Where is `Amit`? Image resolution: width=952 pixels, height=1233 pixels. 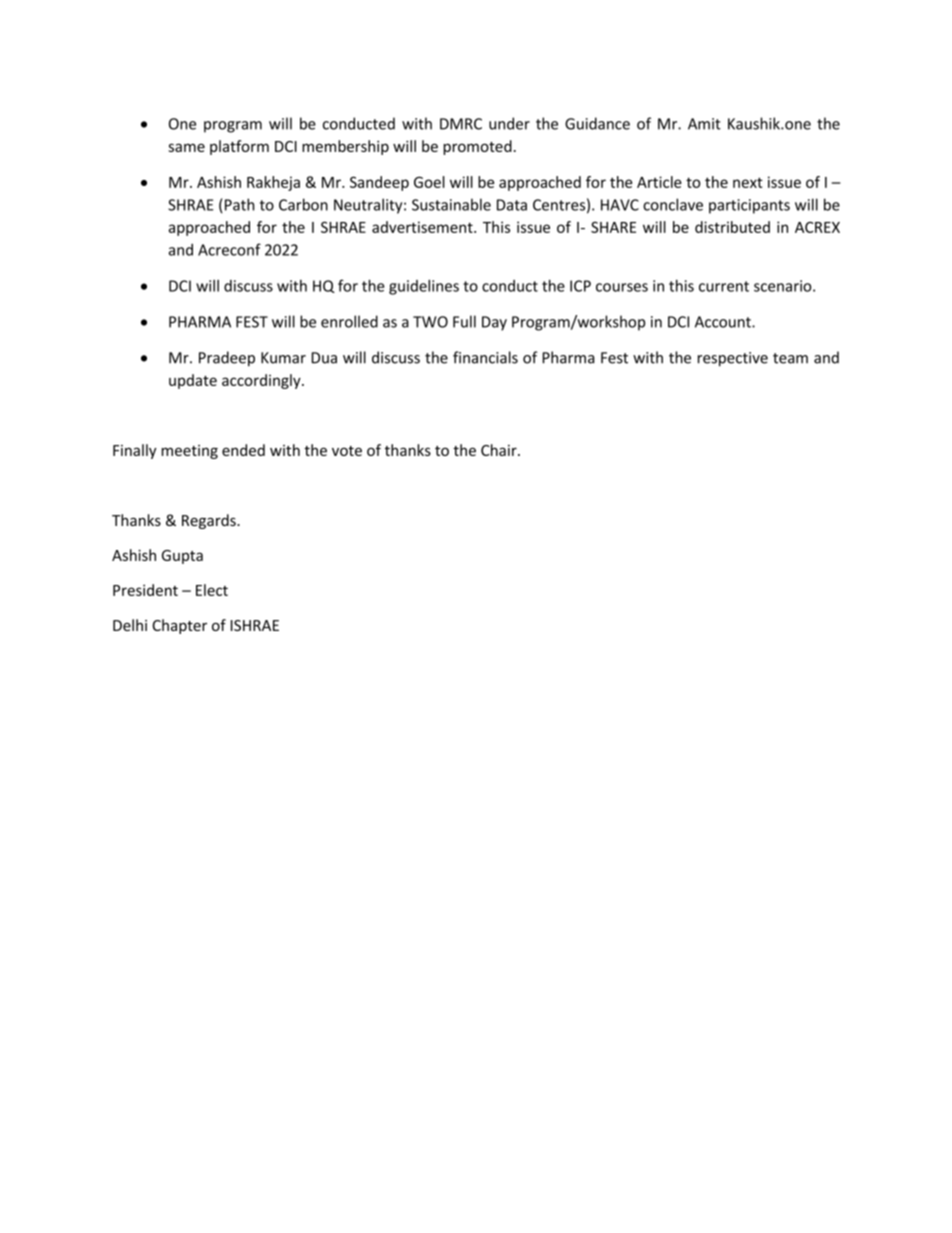
Amit is located at coordinates (704, 124).
